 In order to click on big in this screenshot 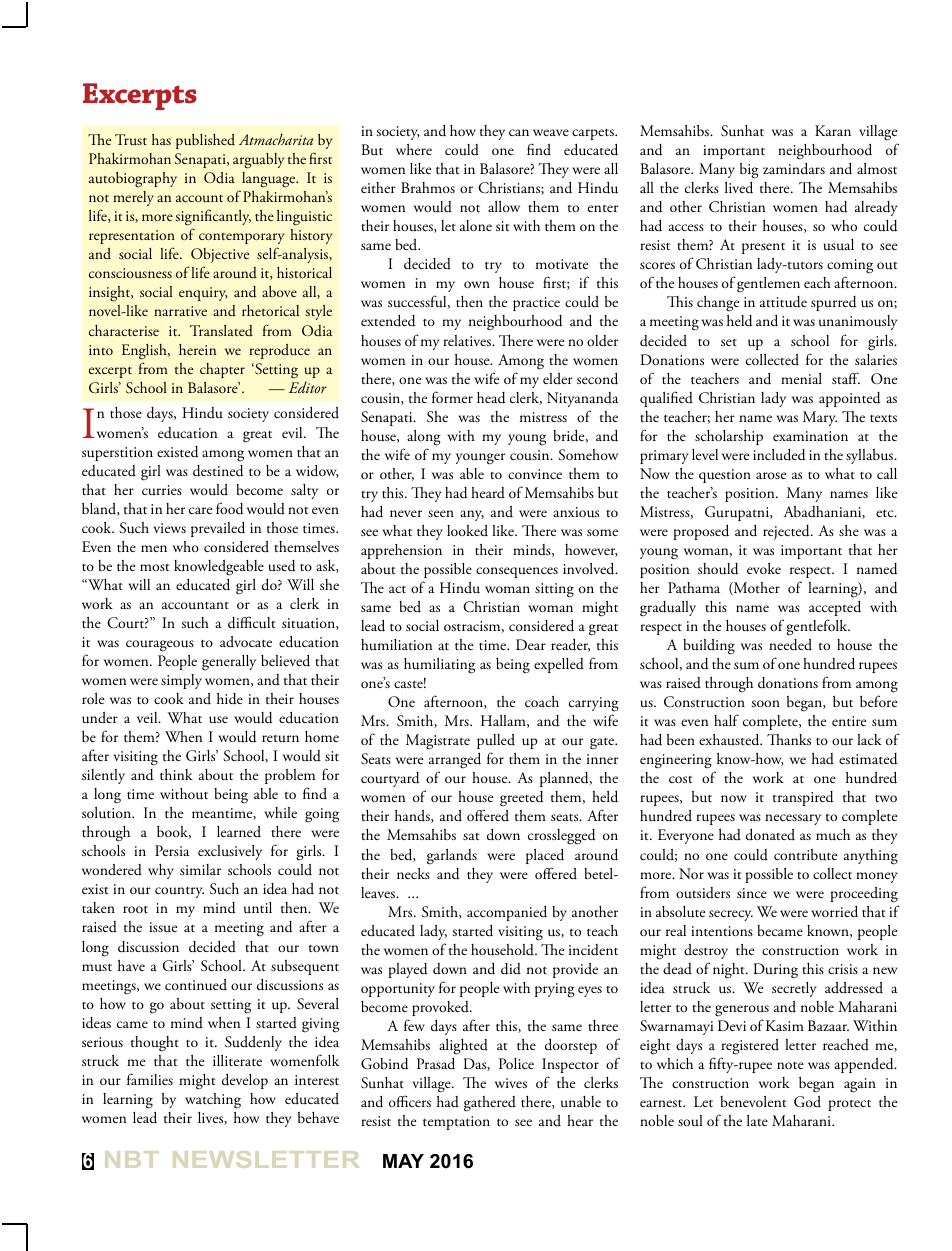, I will do `click(749, 171)`.
